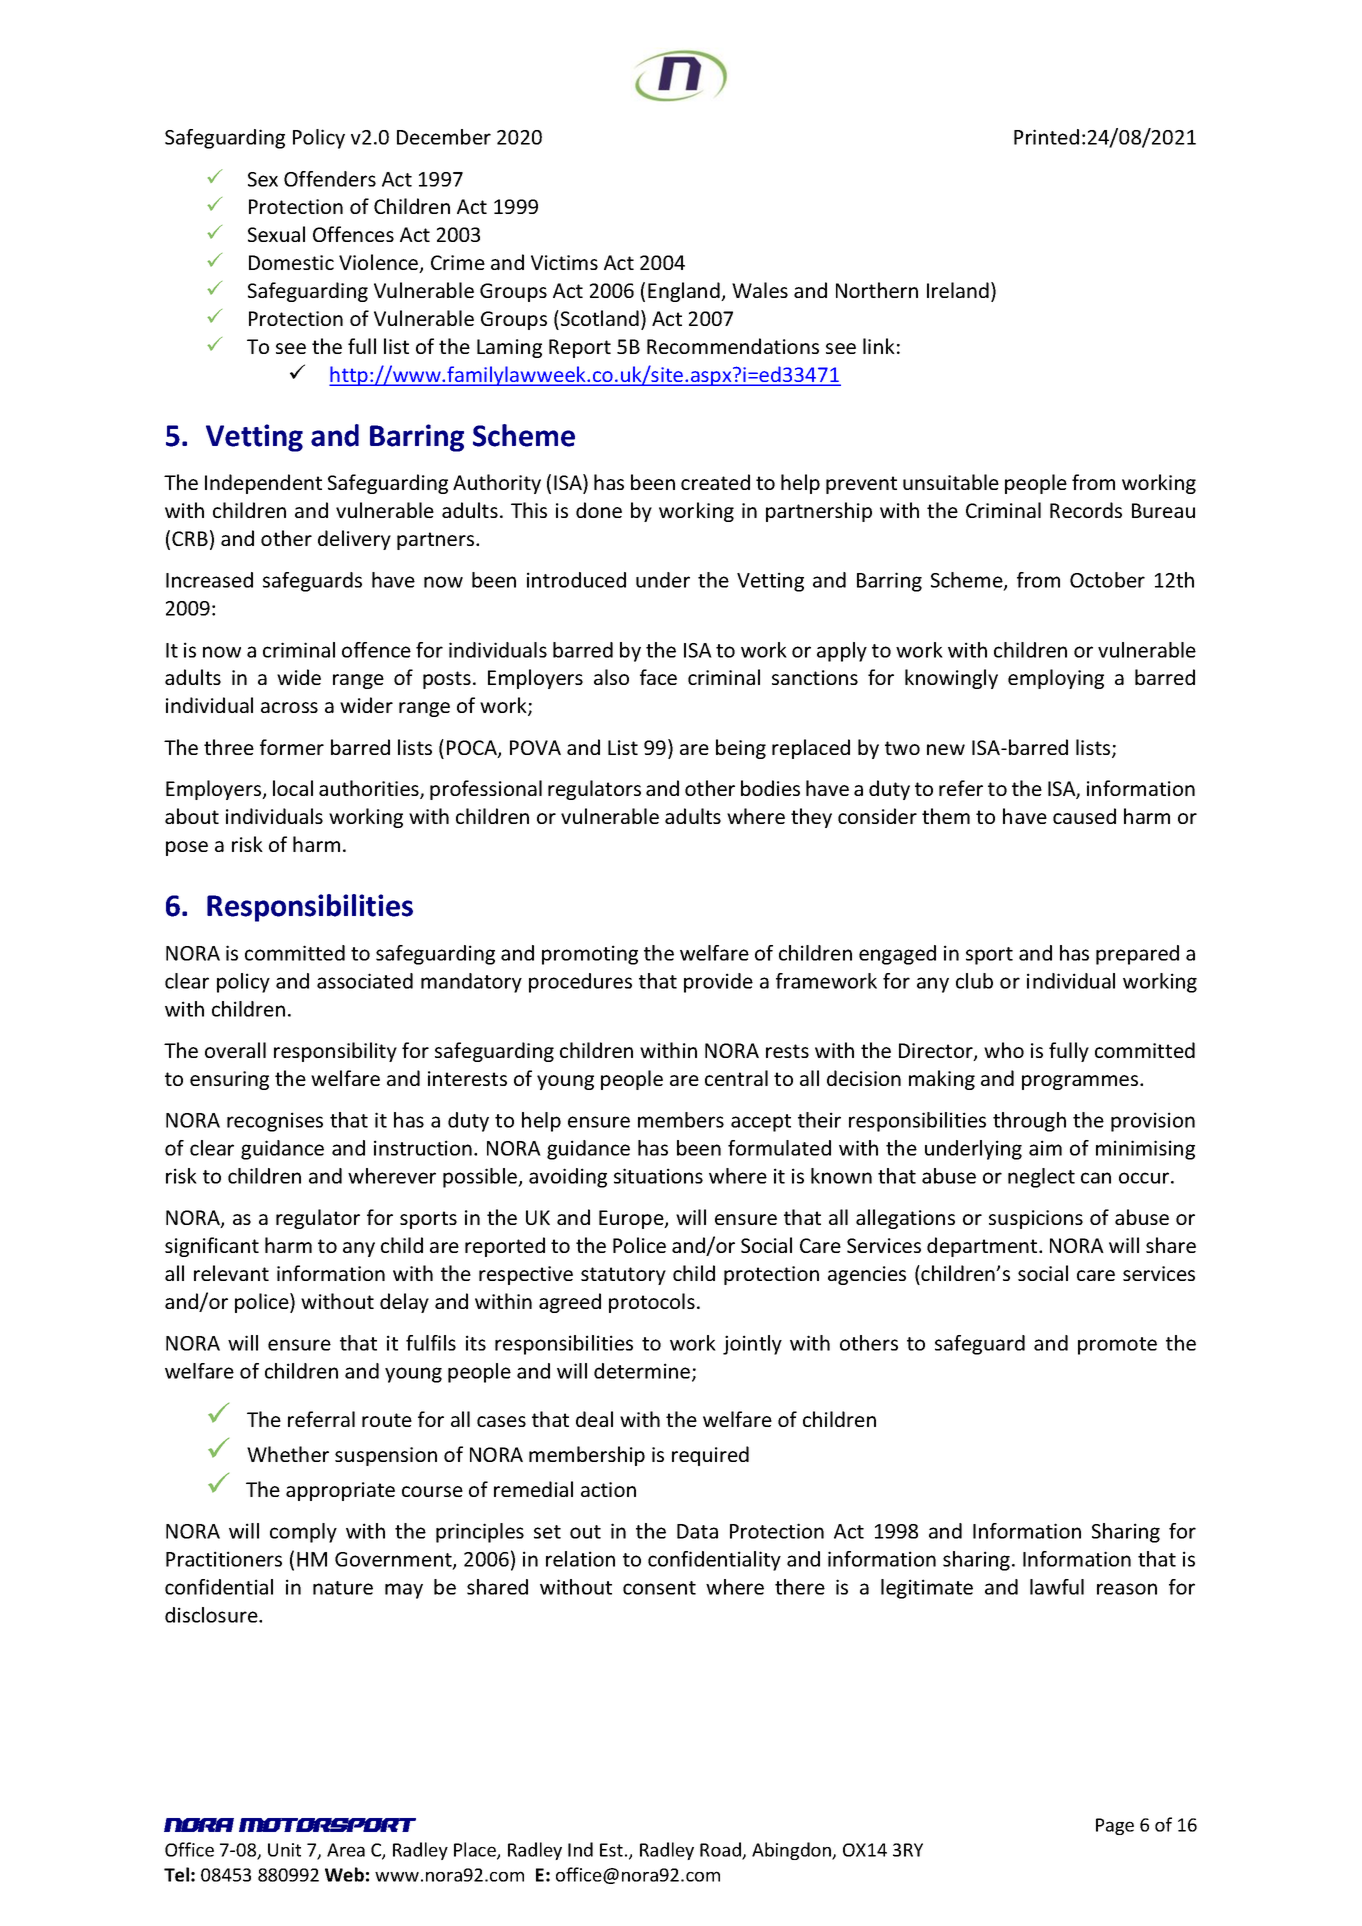  Describe the element at coordinates (1117, 1346) in the screenshot. I see `promote` at that location.
